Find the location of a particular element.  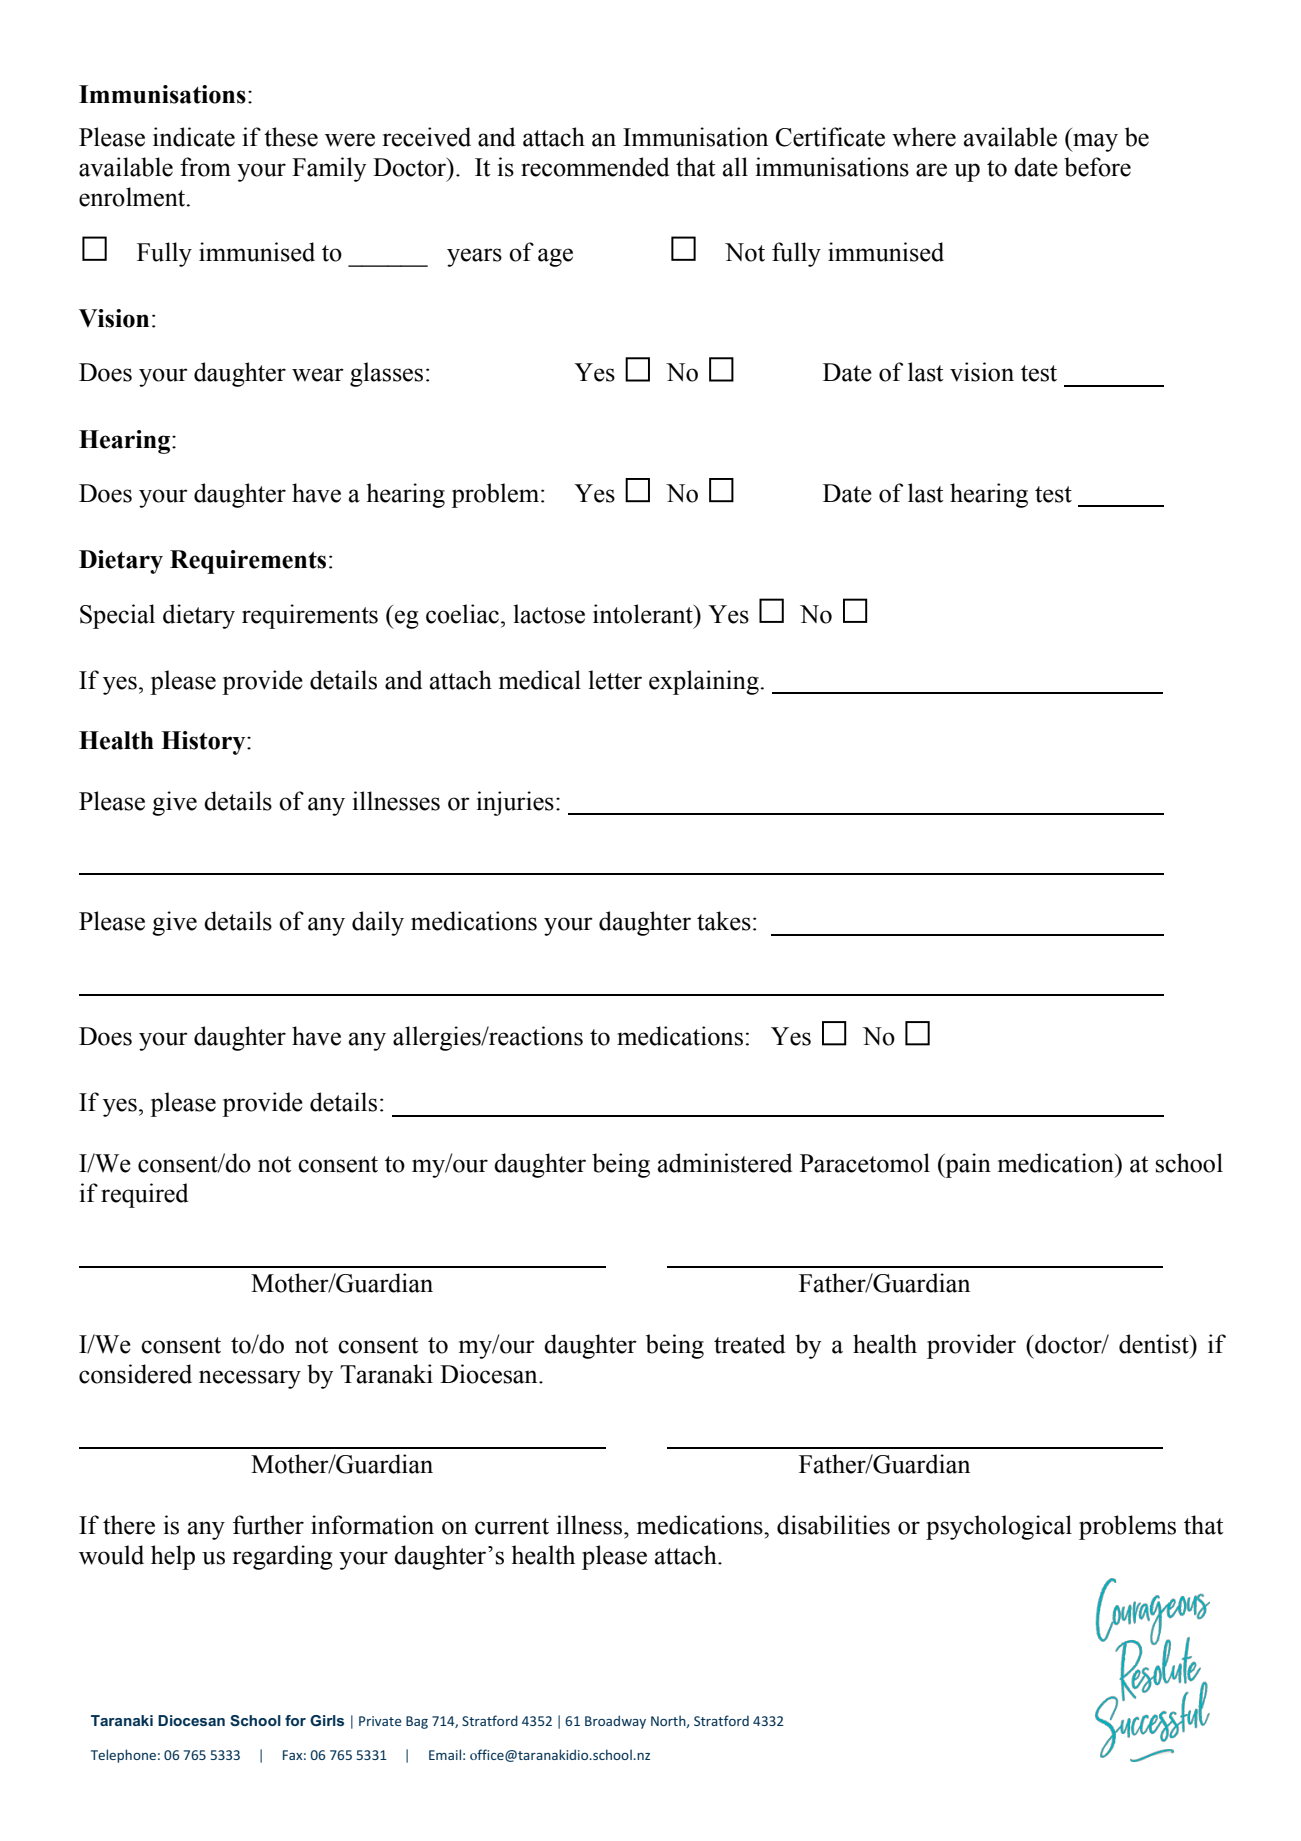

are is located at coordinates (931, 170).
